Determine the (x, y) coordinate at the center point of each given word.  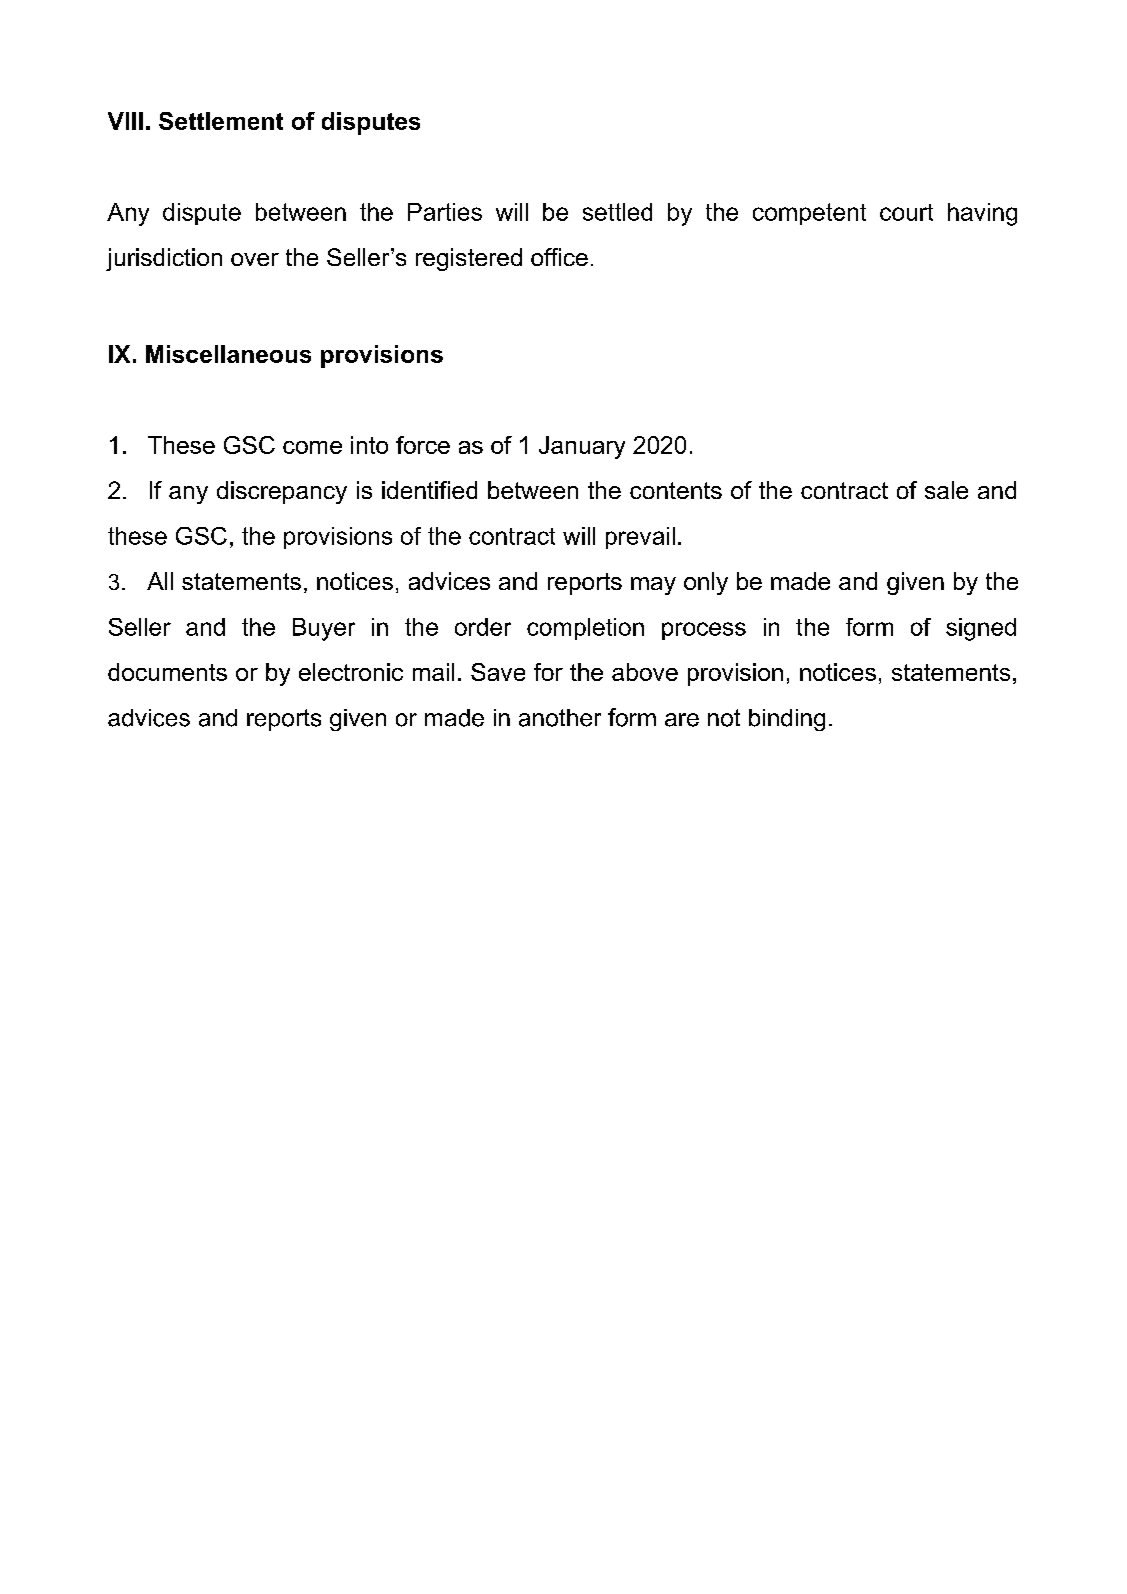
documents (167, 672)
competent (809, 214)
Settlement (221, 121)
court (906, 212)
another (560, 718)
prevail (640, 538)
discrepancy (282, 492)
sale (946, 490)
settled (617, 212)
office (559, 257)
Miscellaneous (228, 354)
